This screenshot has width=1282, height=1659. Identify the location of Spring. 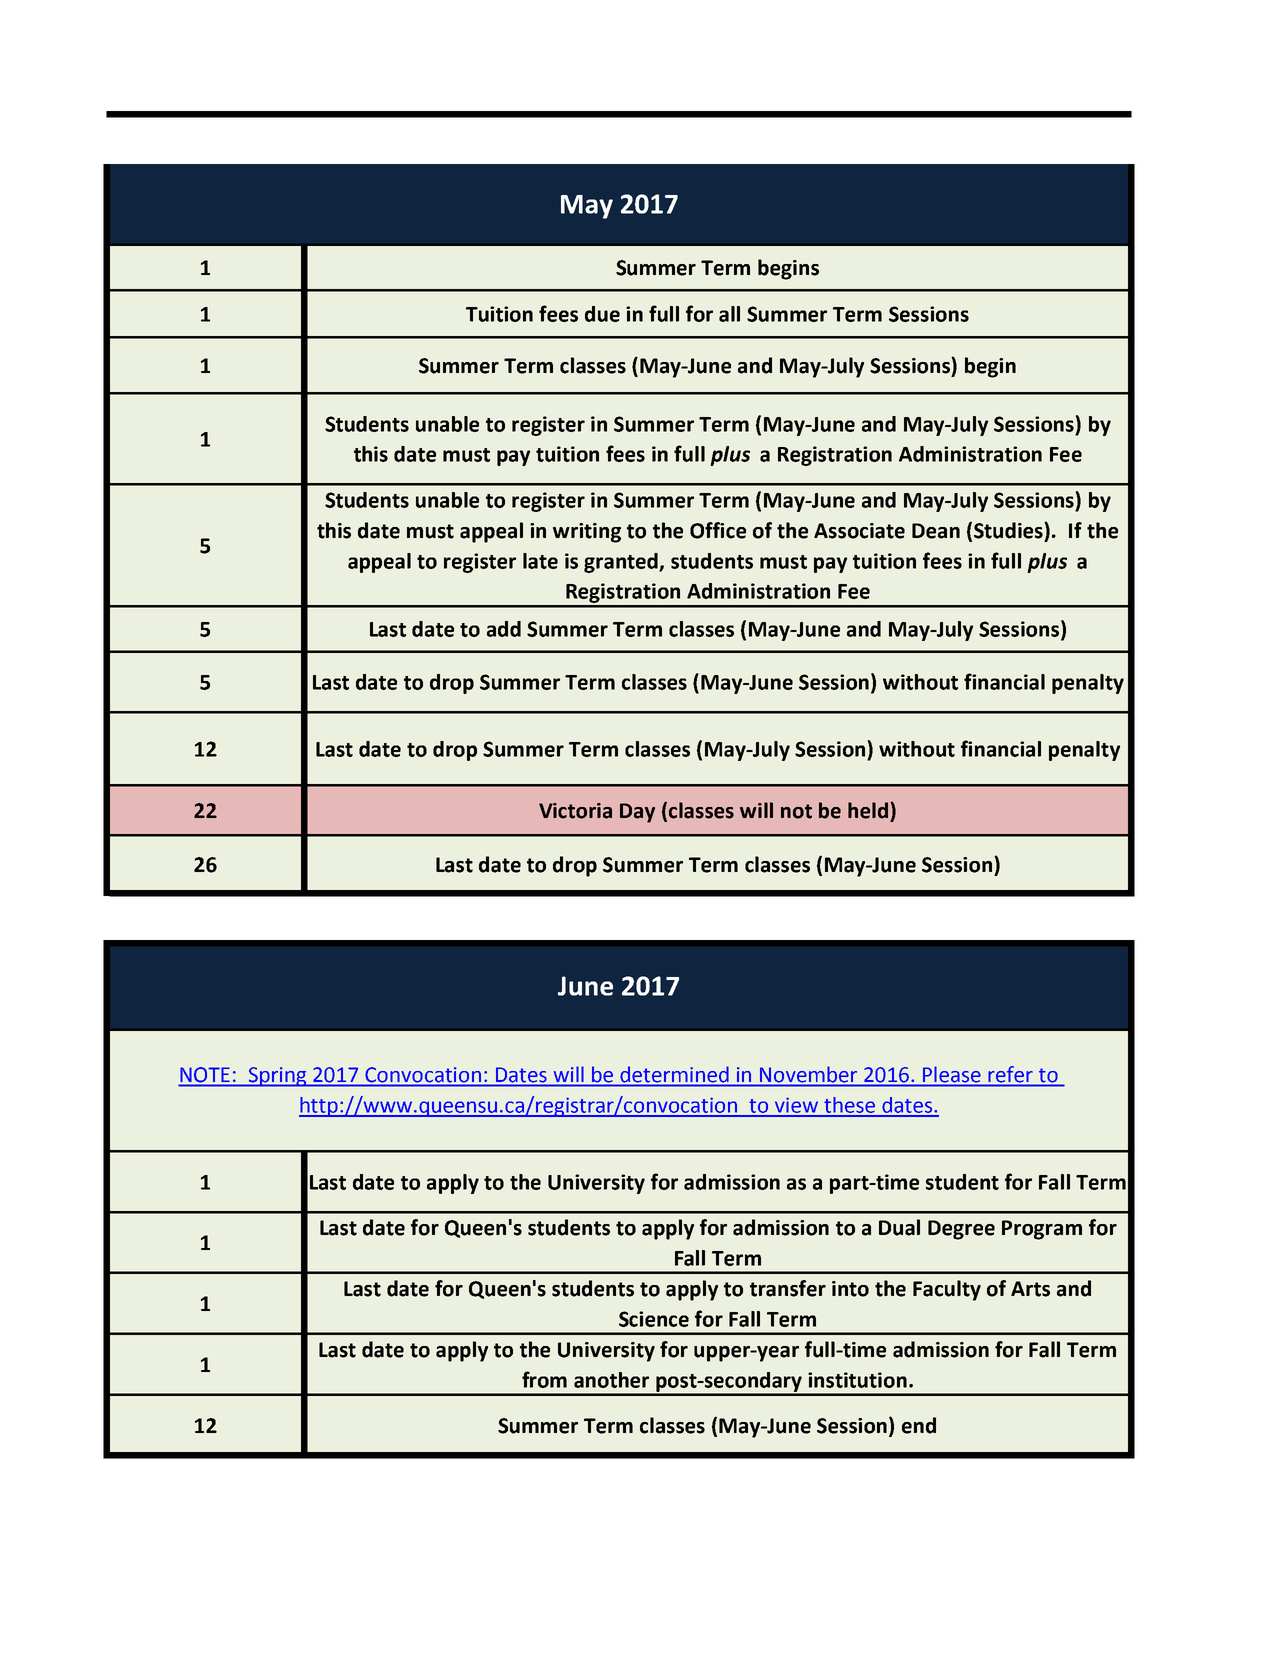
(278, 1077).
